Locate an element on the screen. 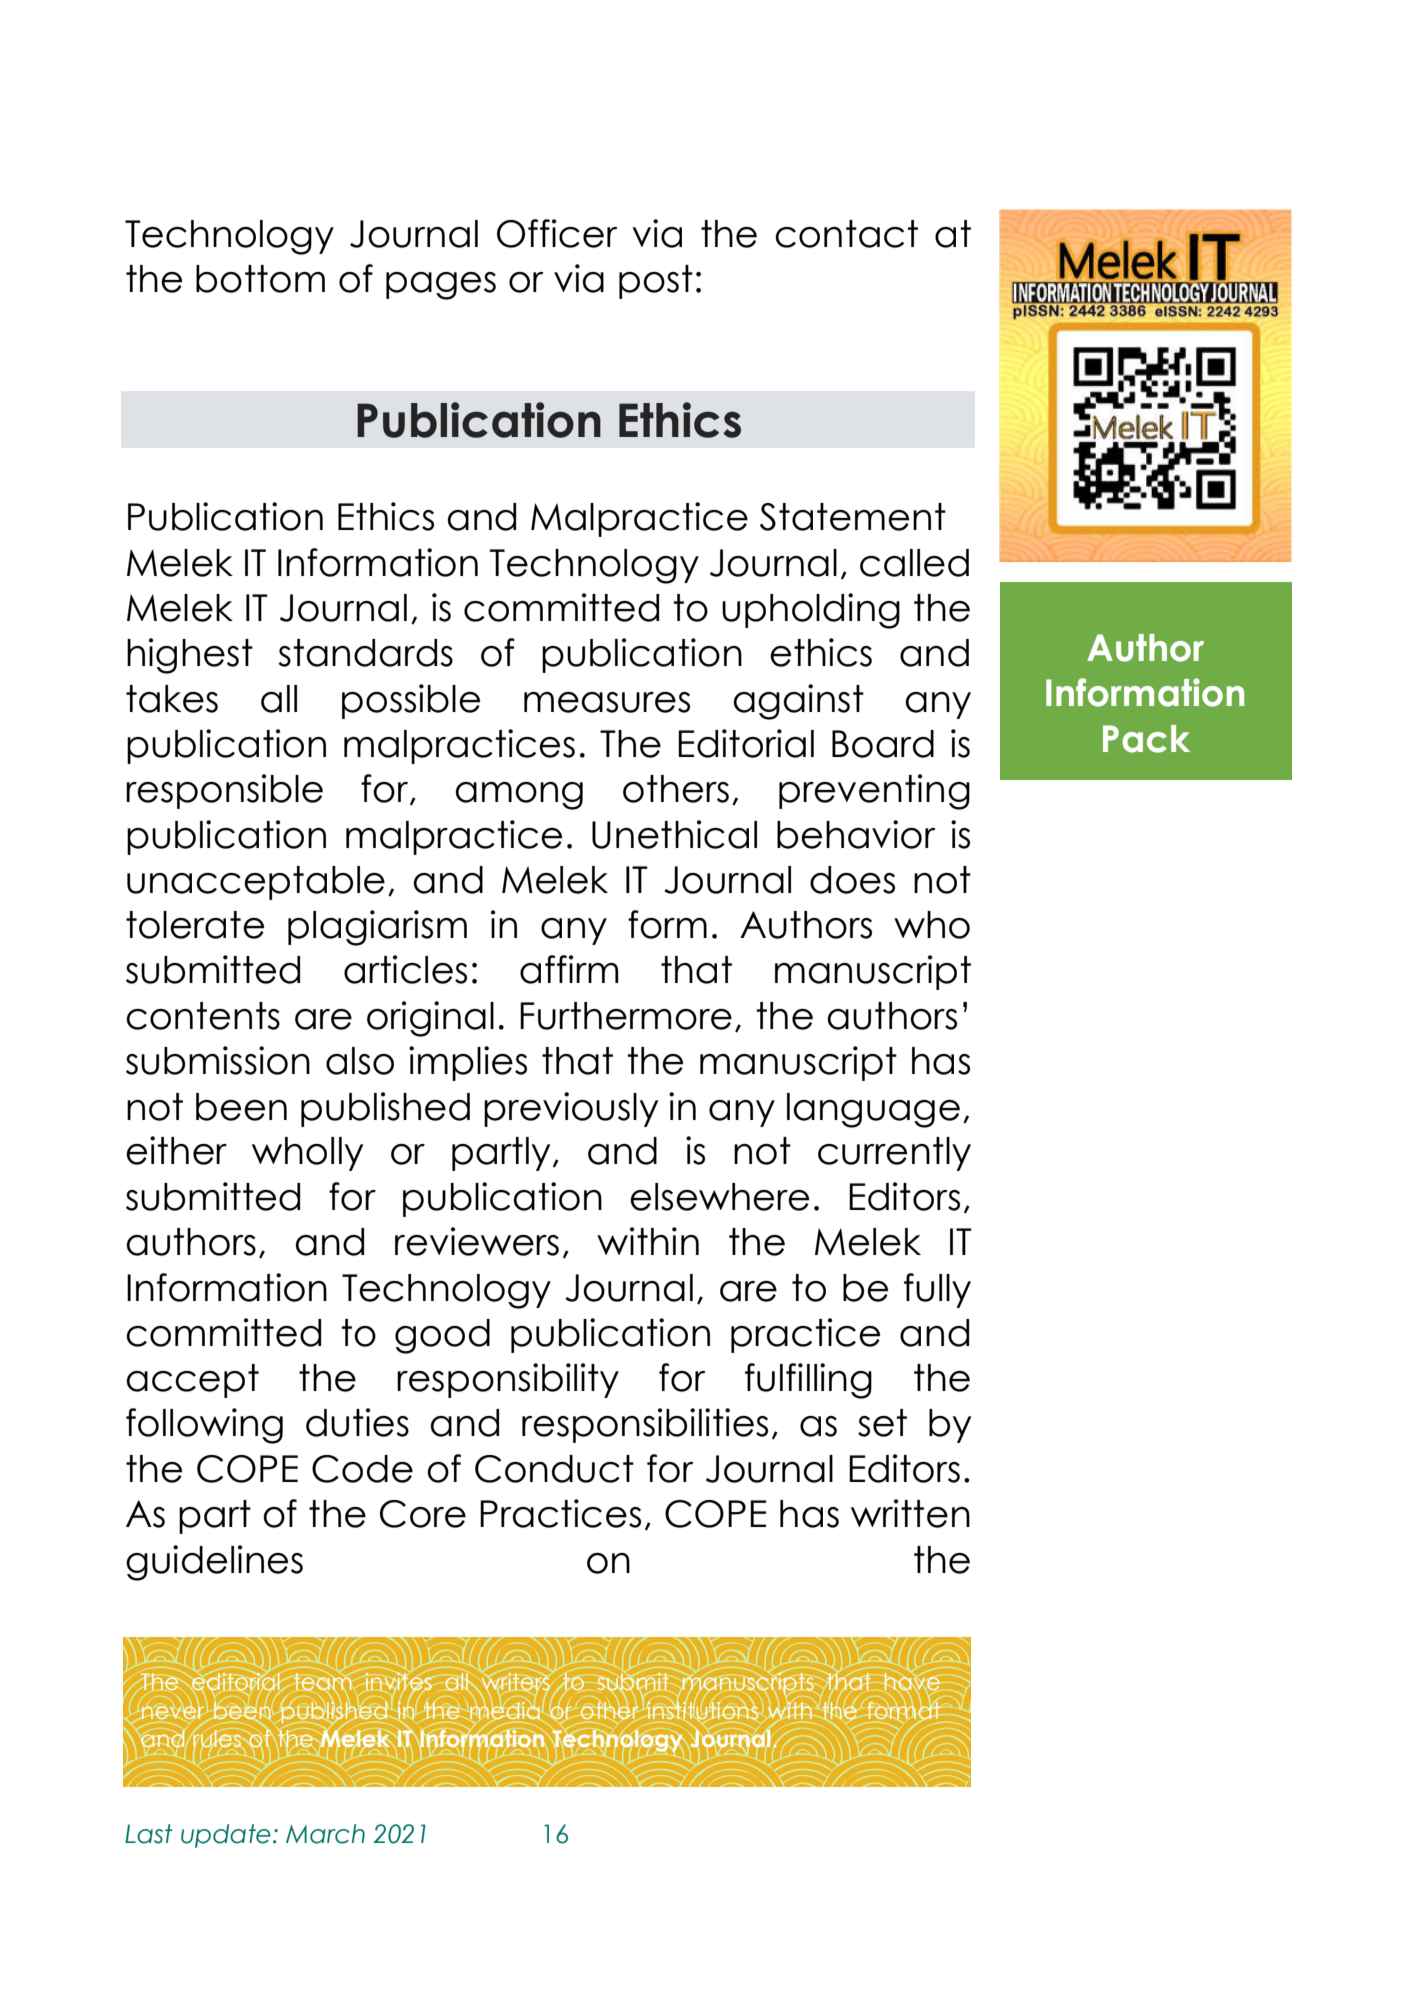 This screenshot has width=1413, height=1998. elsewhere is located at coordinates (719, 1197).
